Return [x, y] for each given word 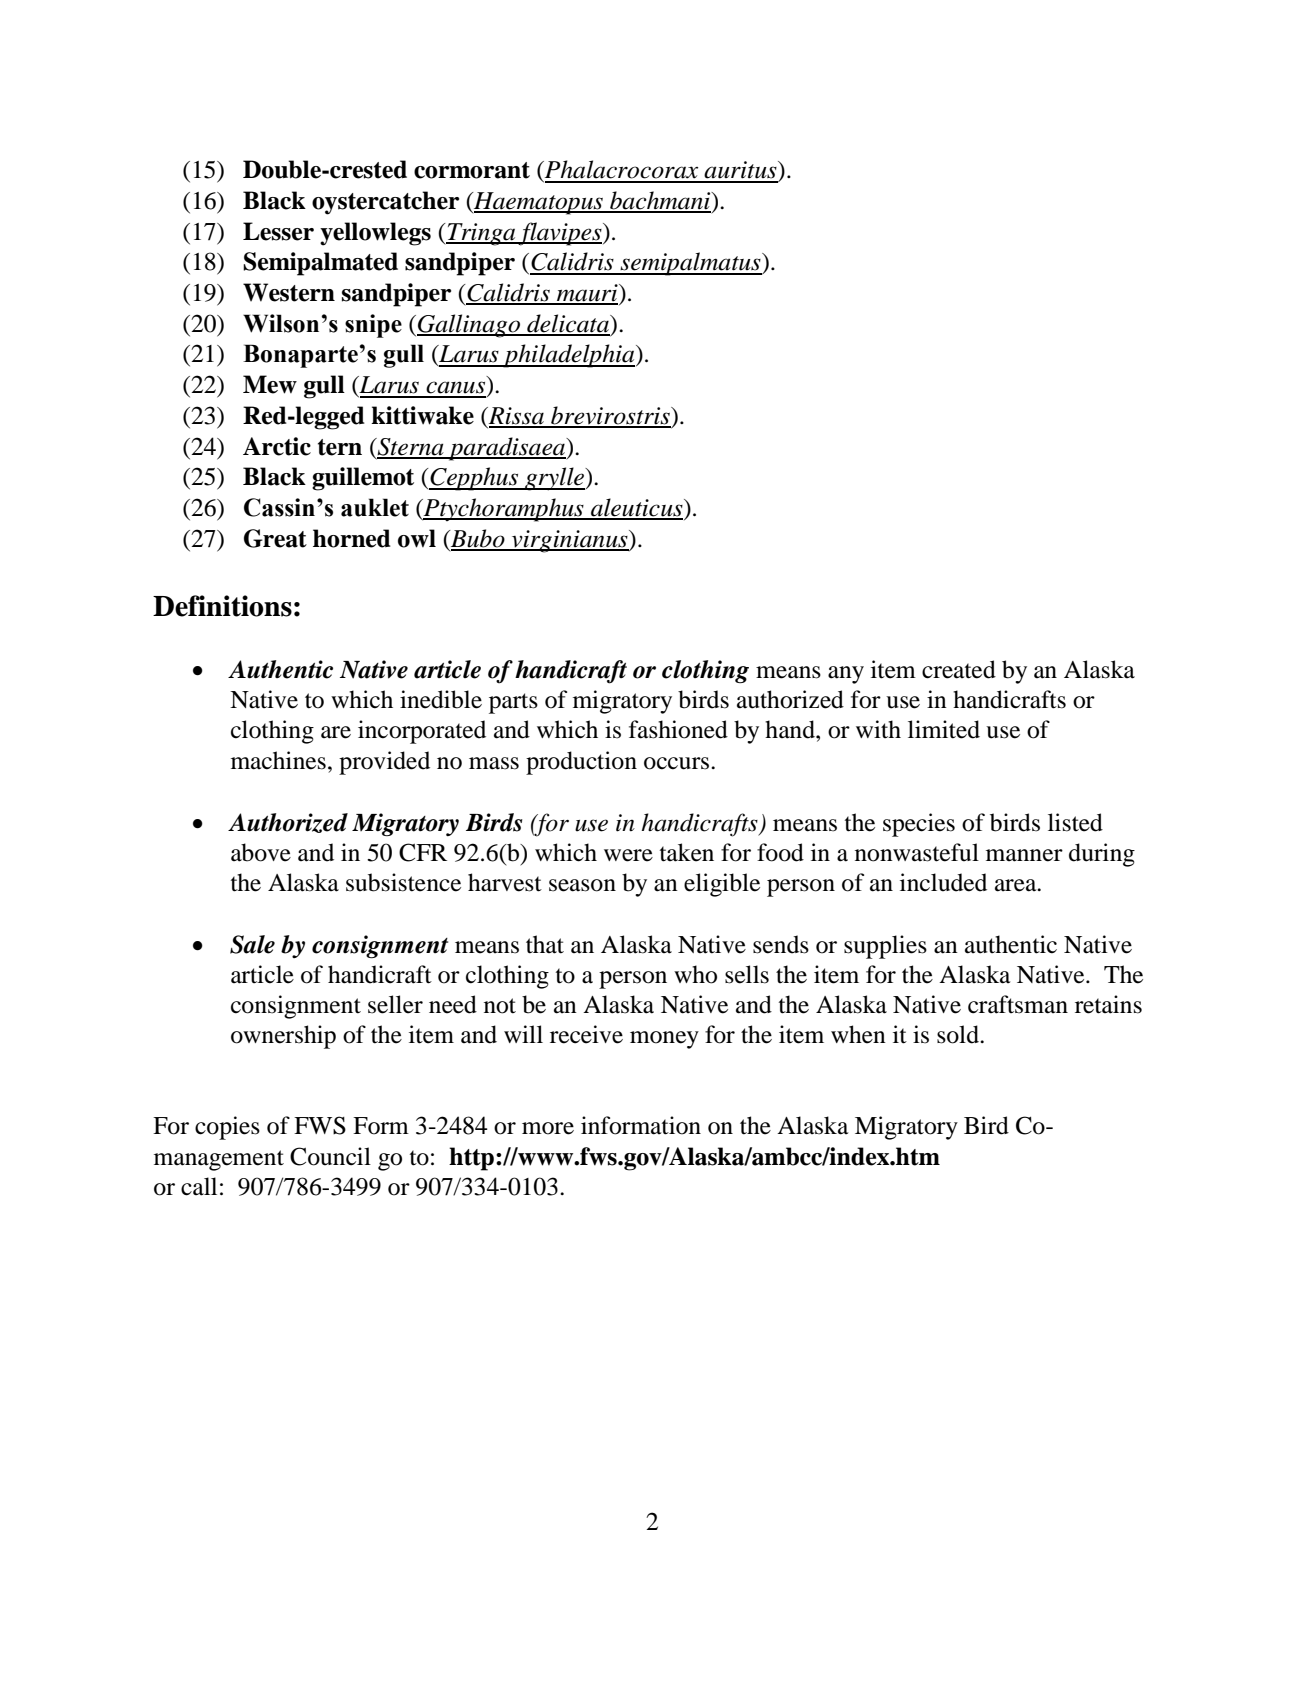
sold [959, 1034]
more [548, 1128]
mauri [587, 294]
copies [227, 1128]
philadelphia [569, 356]
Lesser [278, 231]
